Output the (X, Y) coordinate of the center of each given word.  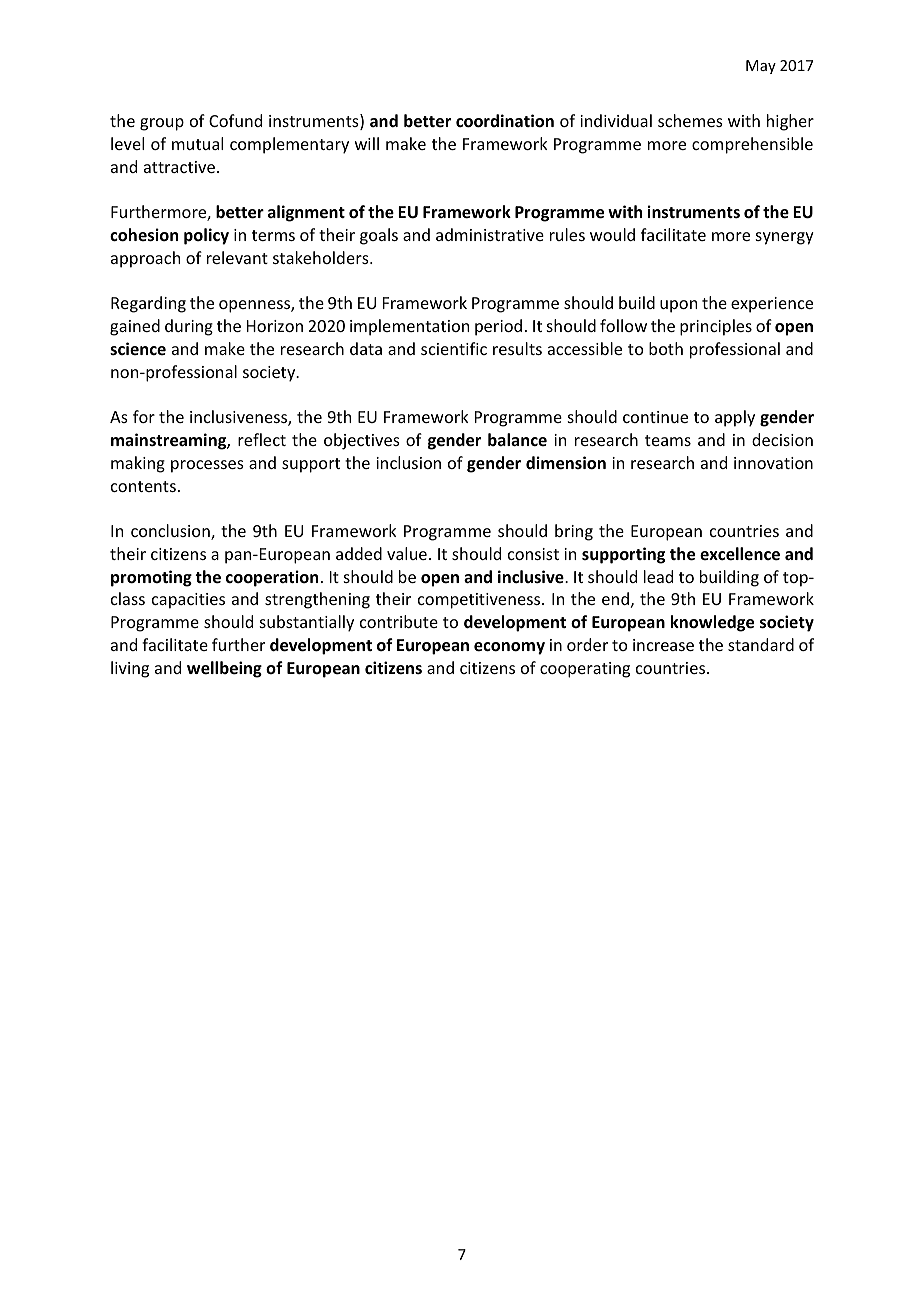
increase (663, 645)
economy (509, 648)
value (407, 553)
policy (206, 236)
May (761, 67)
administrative (490, 234)
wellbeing (224, 669)
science (138, 348)
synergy (785, 238)
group (162, 124)
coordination (505, 121)
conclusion (171, 532)
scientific (454, 348)
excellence (740, 554)
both (666, 348)
